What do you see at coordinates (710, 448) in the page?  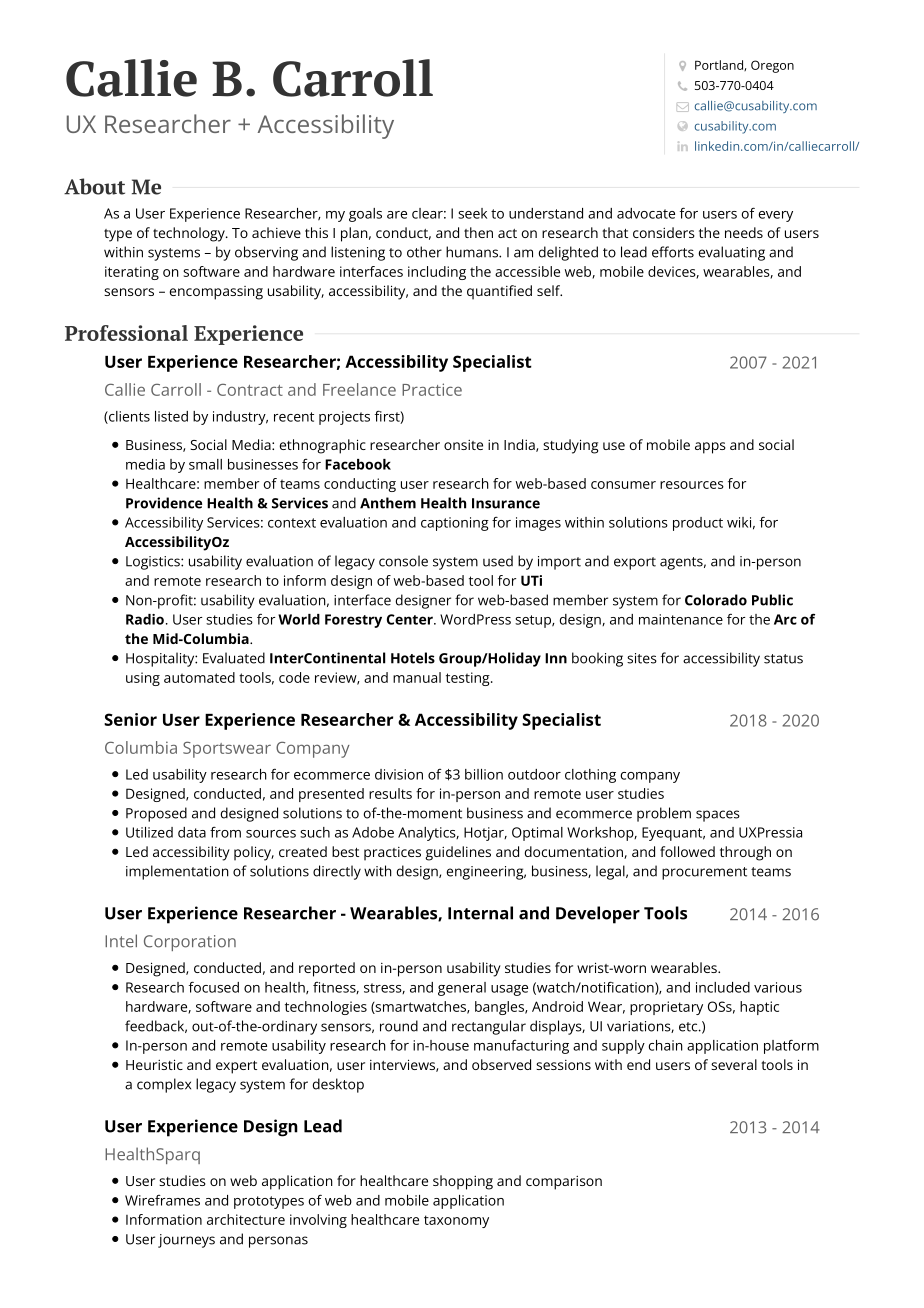 I see `apps` at bounding box center [710, 448].
